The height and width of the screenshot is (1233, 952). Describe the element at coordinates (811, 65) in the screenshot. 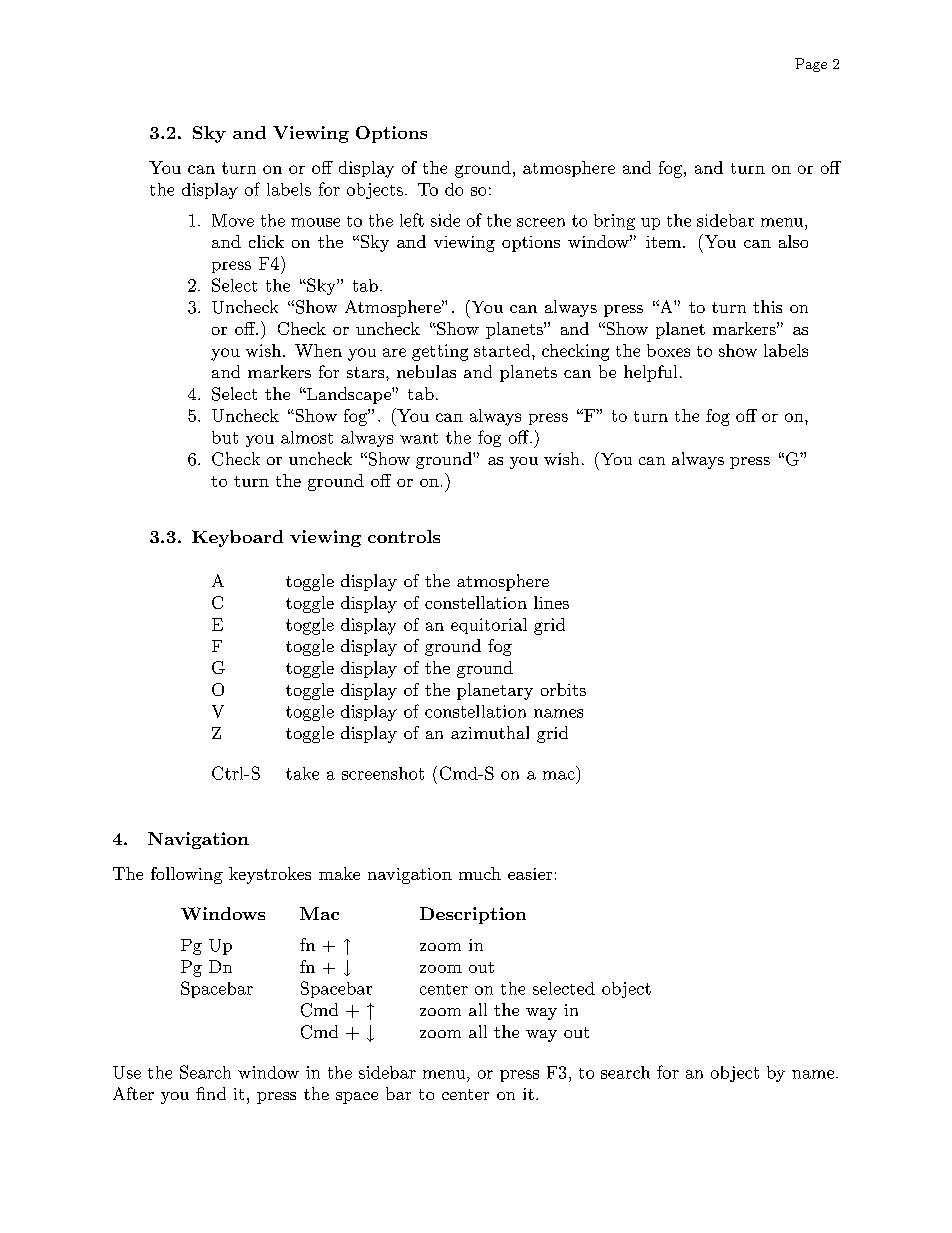

I see `Page` at that location.
